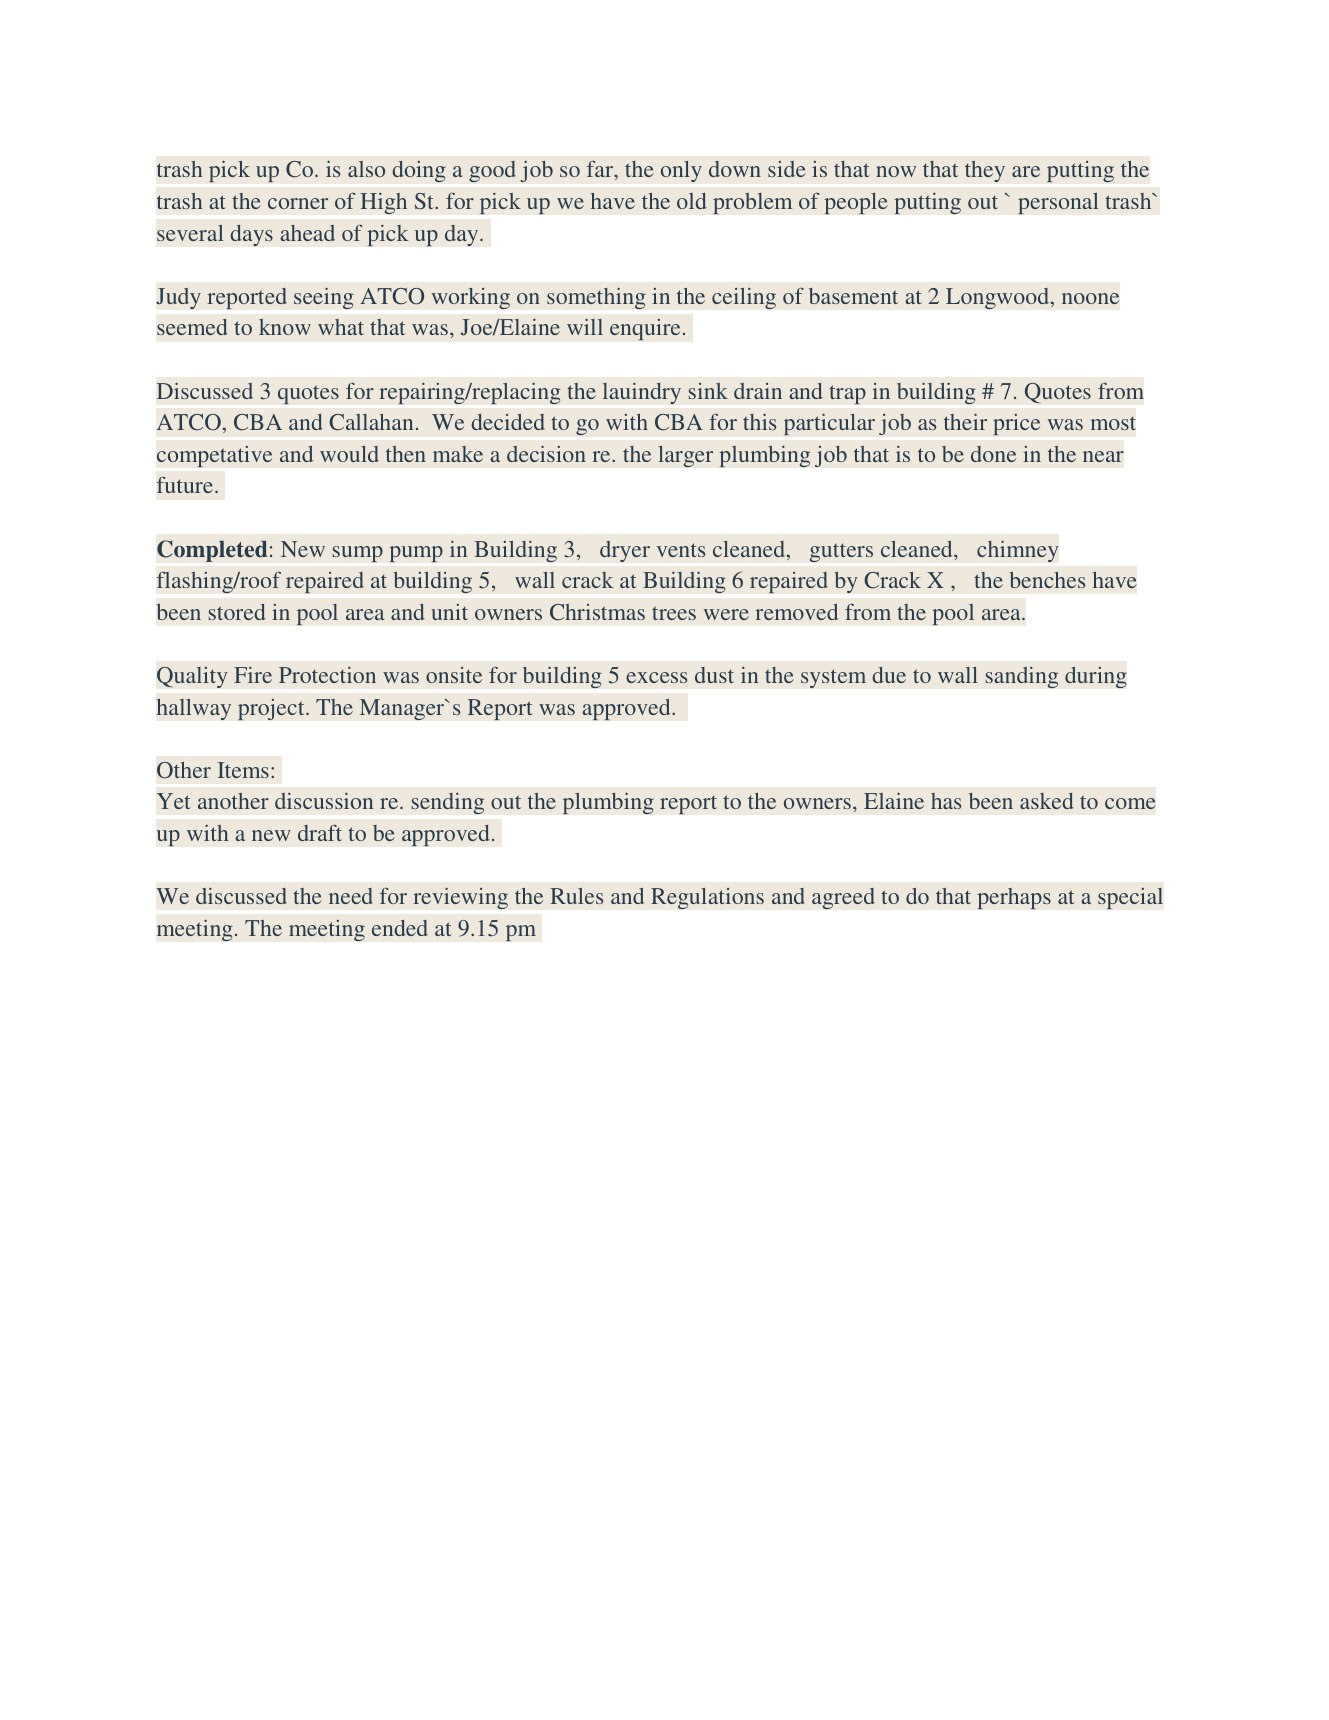  I want to click on need, so click(351, 896).
